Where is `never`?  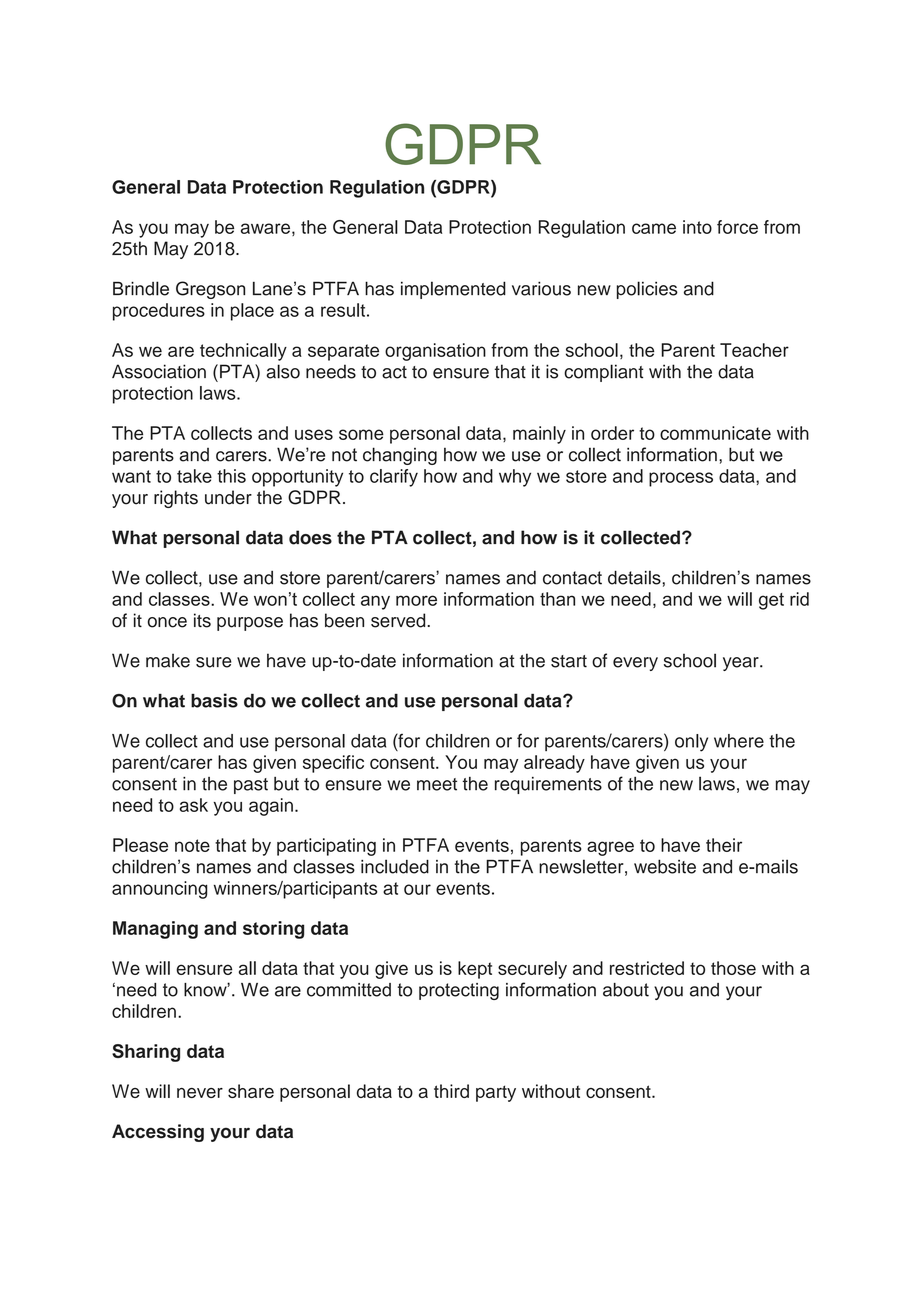
never is located at coordinates (200, 1093).
